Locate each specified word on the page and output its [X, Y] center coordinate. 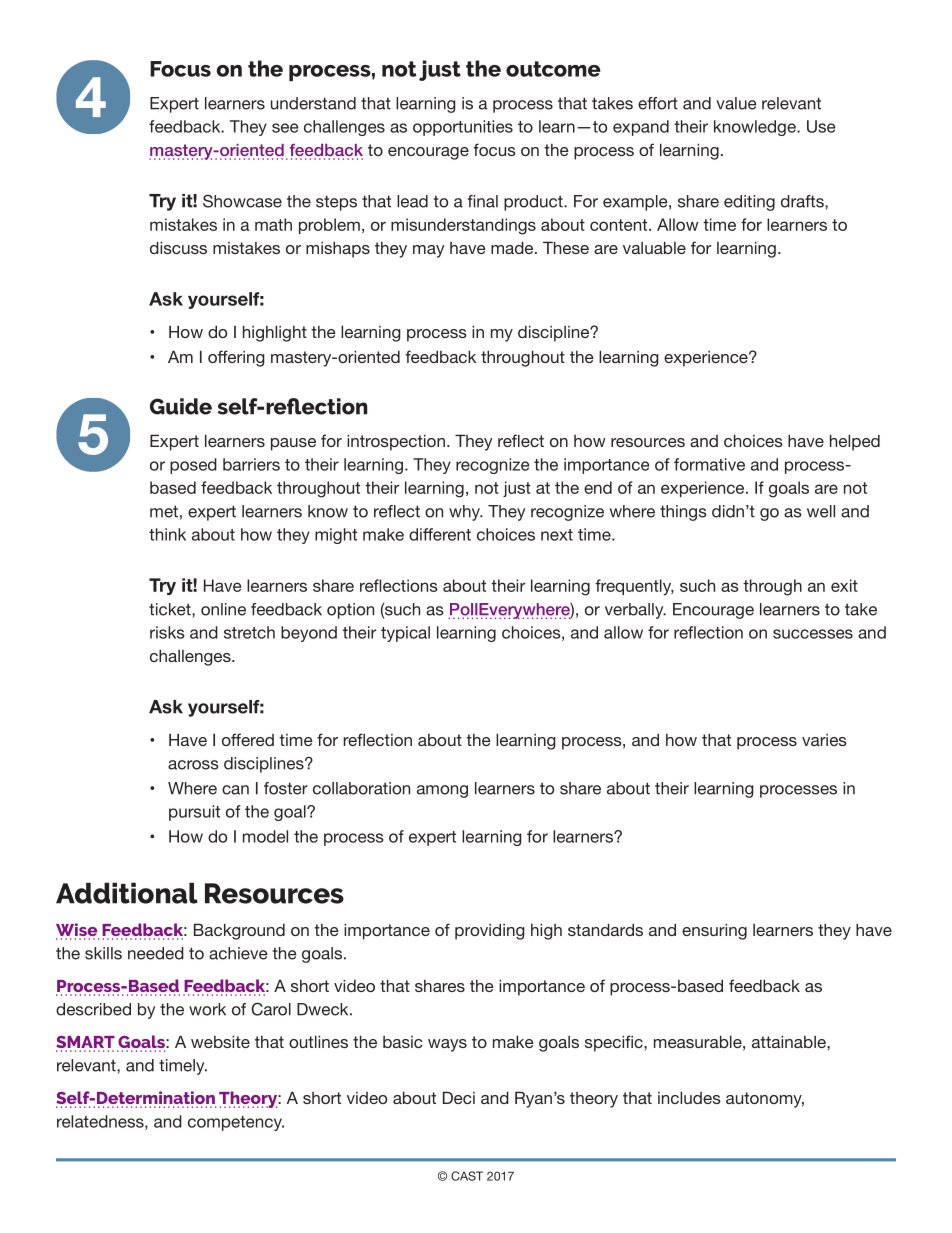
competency [236, 1123]
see [285, 128]
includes [689, 1097]
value [736, 103]
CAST [467, 1176]
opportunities [463, 128]
